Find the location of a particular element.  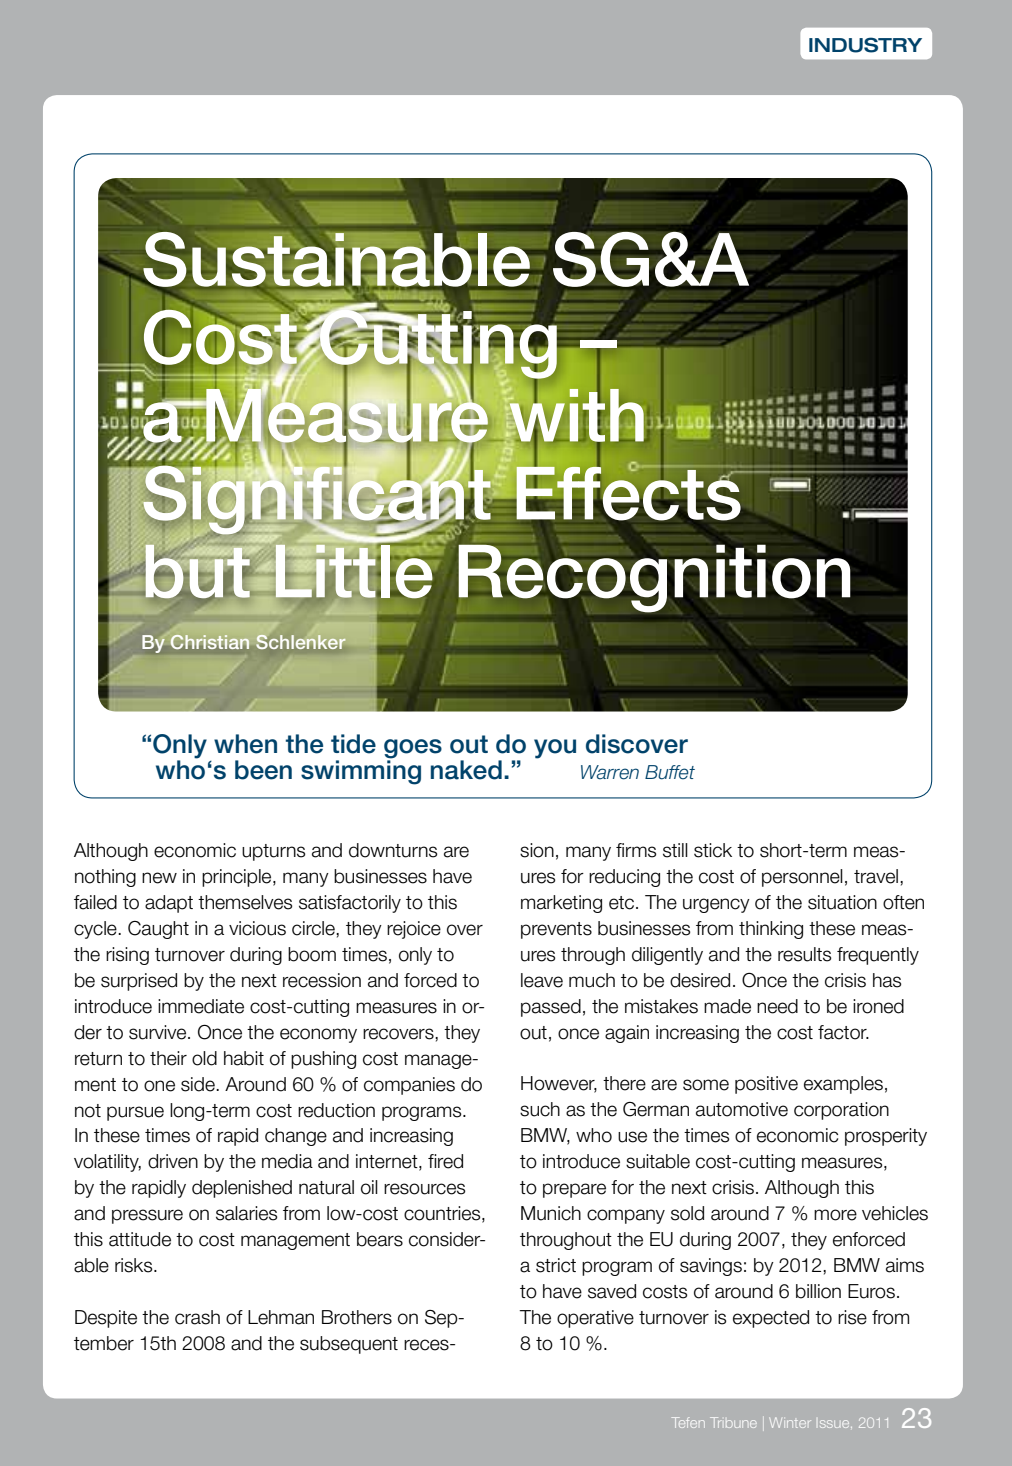

operative is located at coordinates (595, 1319).
